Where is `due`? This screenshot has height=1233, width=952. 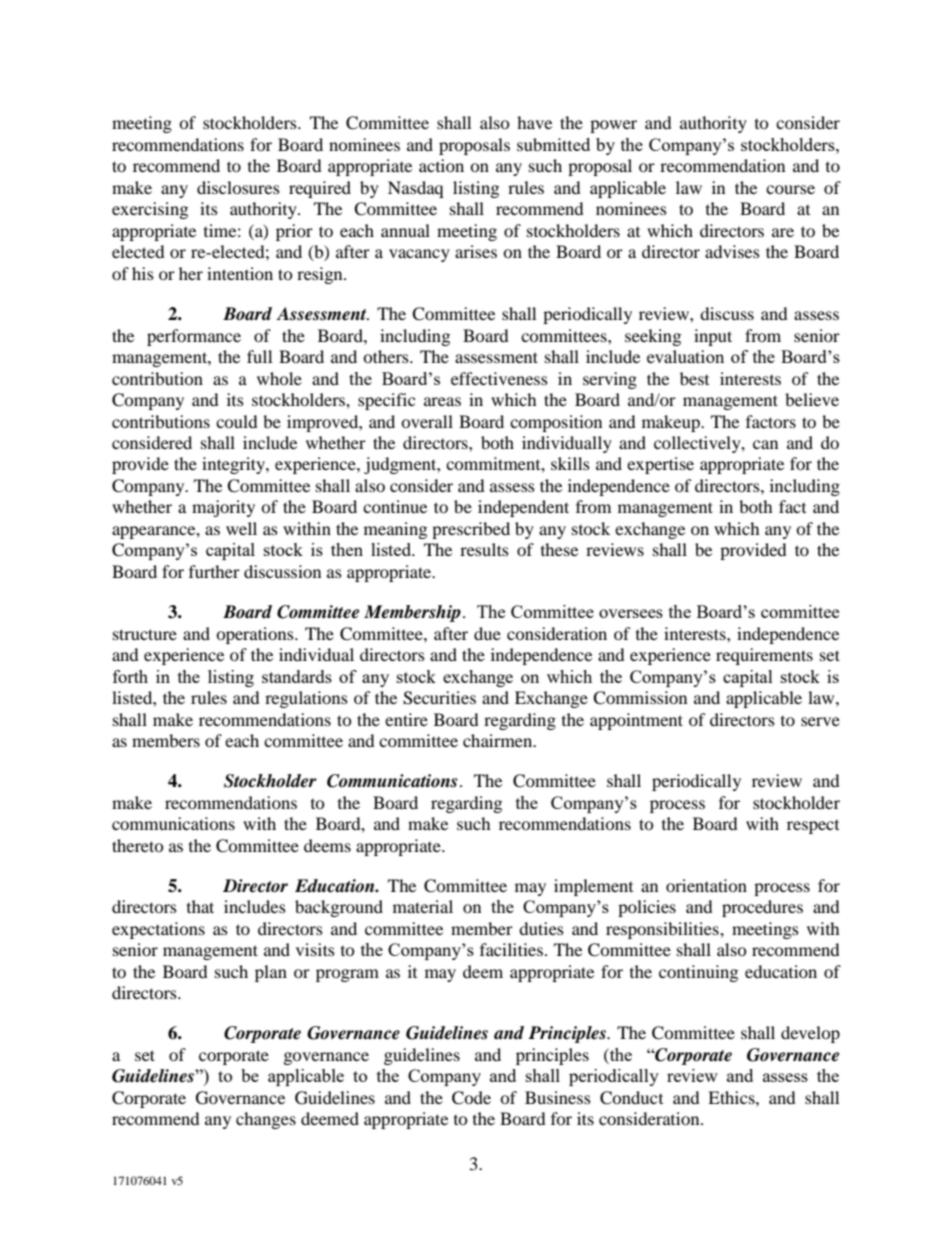 due is located at coordinates (487, 633).
